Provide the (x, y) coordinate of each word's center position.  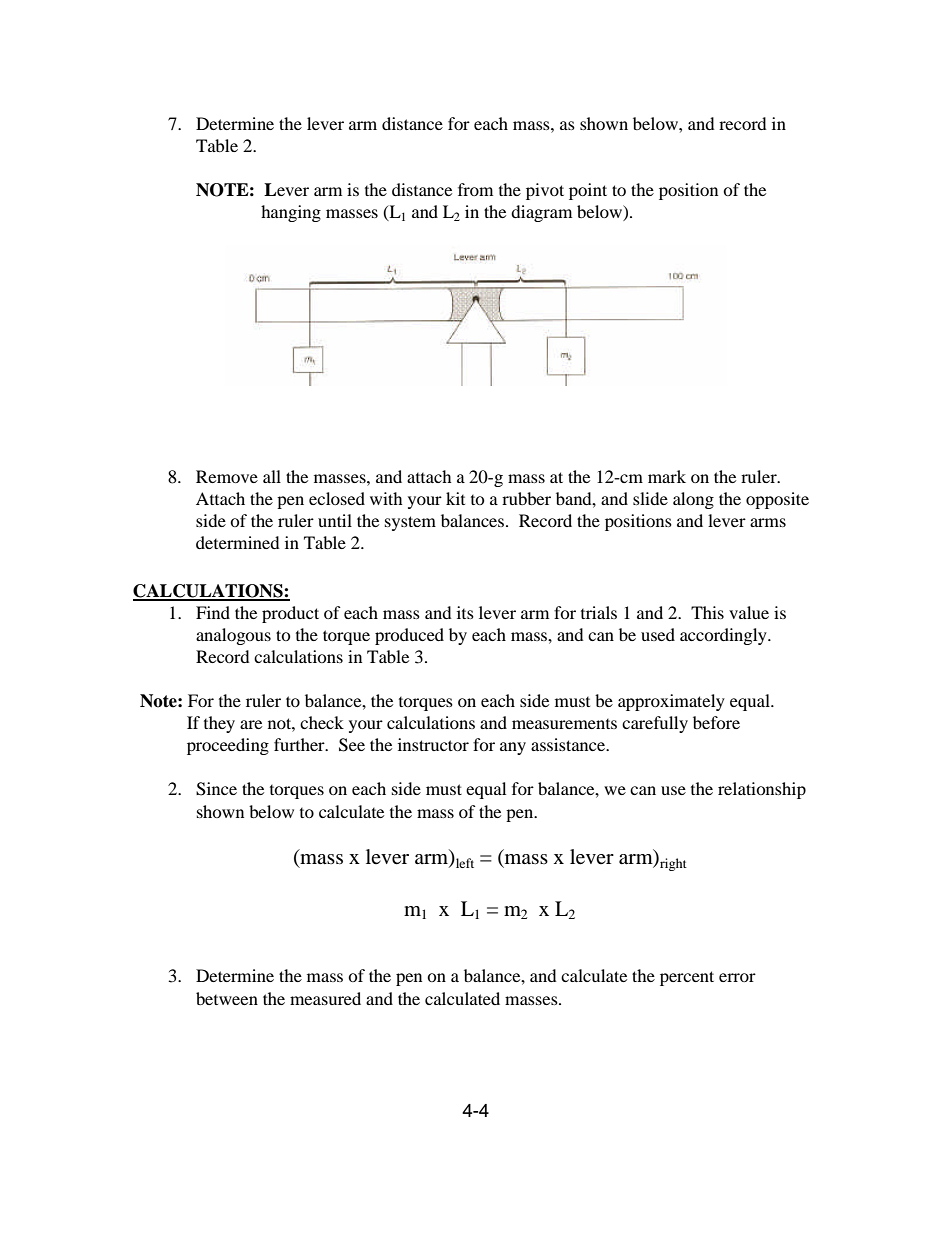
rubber (526, 498)
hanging (291, 213)
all (272, 476)
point (588, 191)
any (513, 748)
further (300, 744)
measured (325, 998)
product (290, 614)
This (707, 612)
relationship (762, 790)
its (465, 612)
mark (667, 476)
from (475, 189)
